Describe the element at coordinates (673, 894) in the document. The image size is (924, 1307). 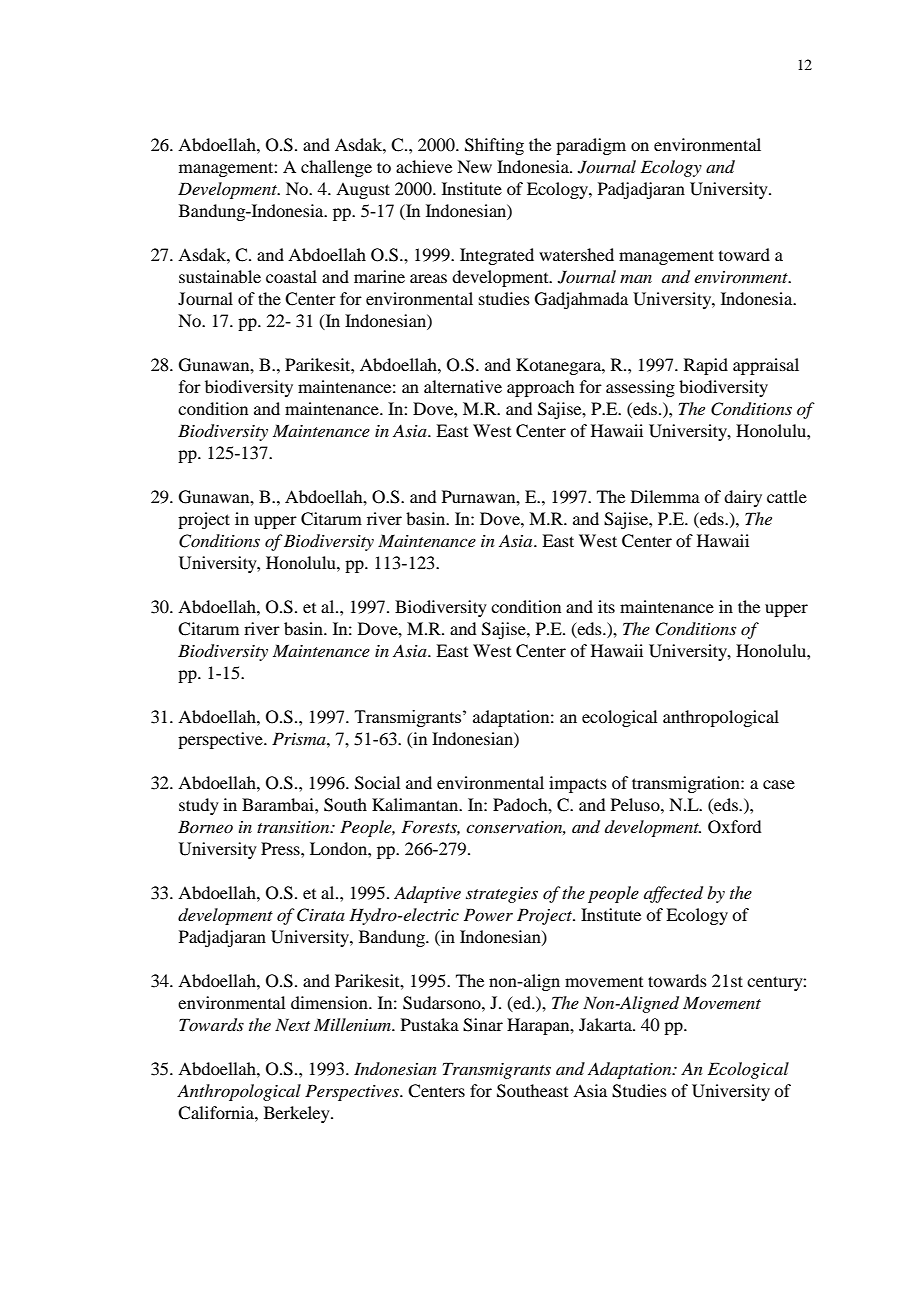
I see `affected` at that location.
